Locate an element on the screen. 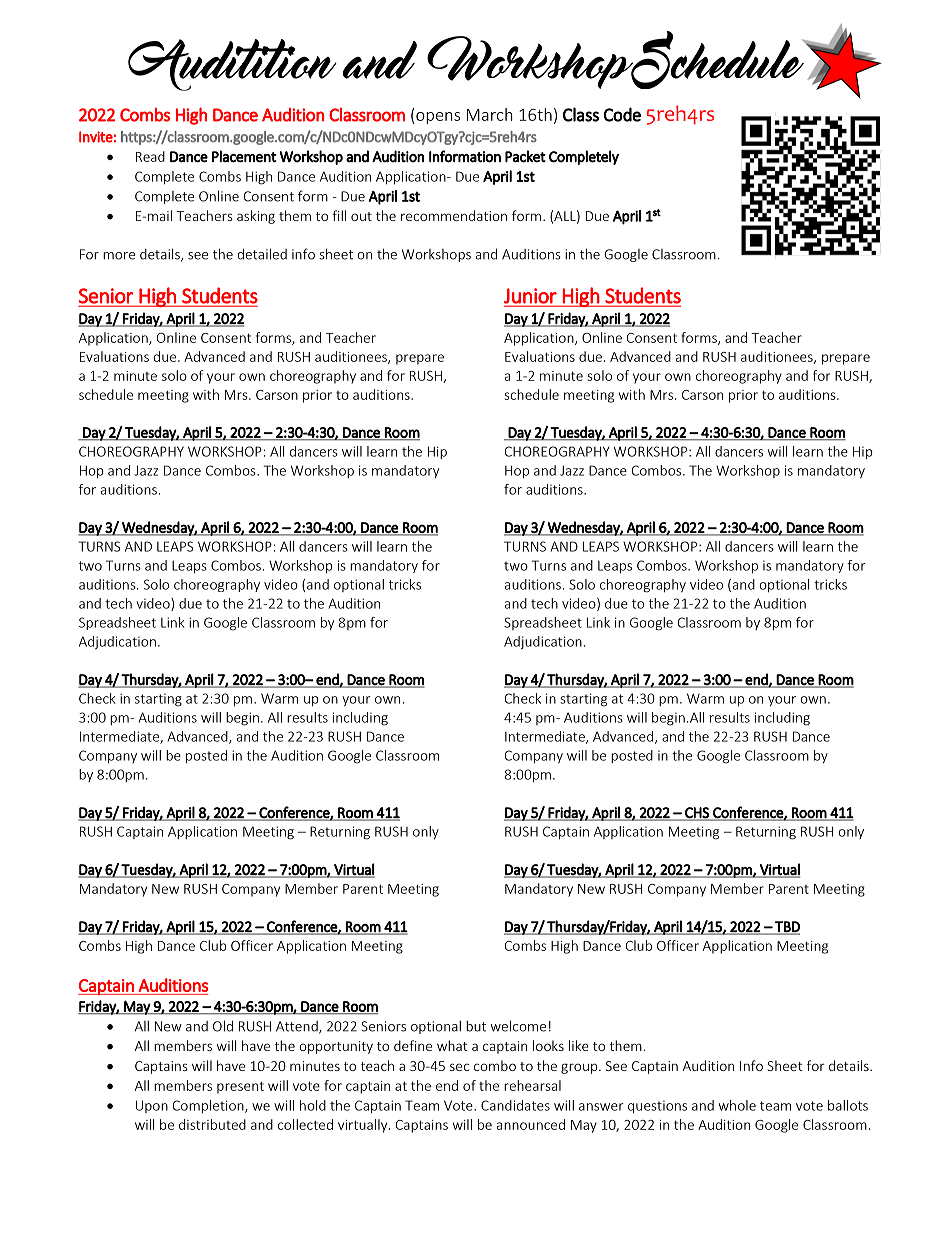 Image resolution: width=952 pixels, height=1233 pixels. welcome is located at coordinates (518, 1026).
